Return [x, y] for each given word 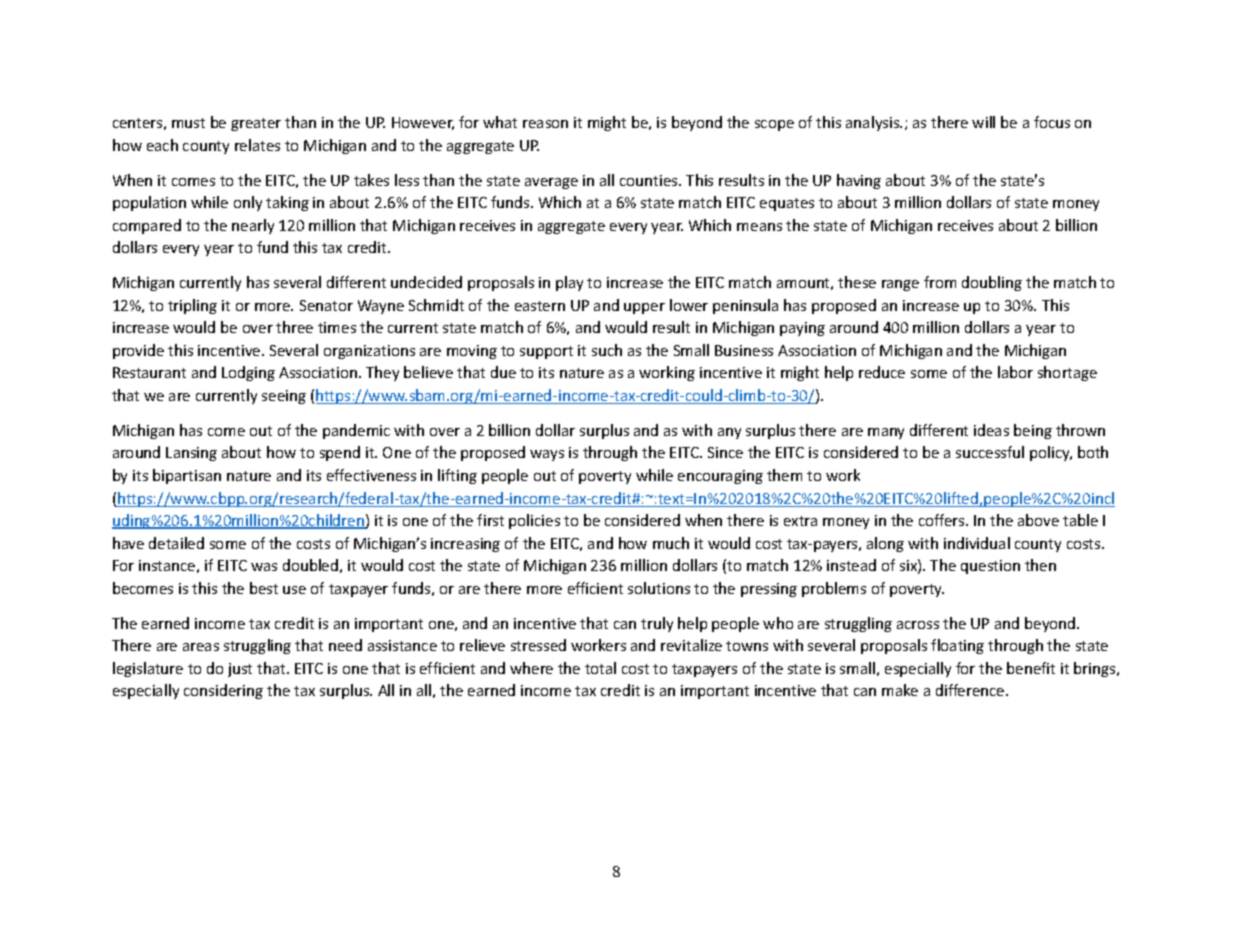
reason [545, 124]
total [600, 668]
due [503, 372]
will [983, 122]
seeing [284, 397]
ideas [991, 430]
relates [257, 145]
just [240, 670]
